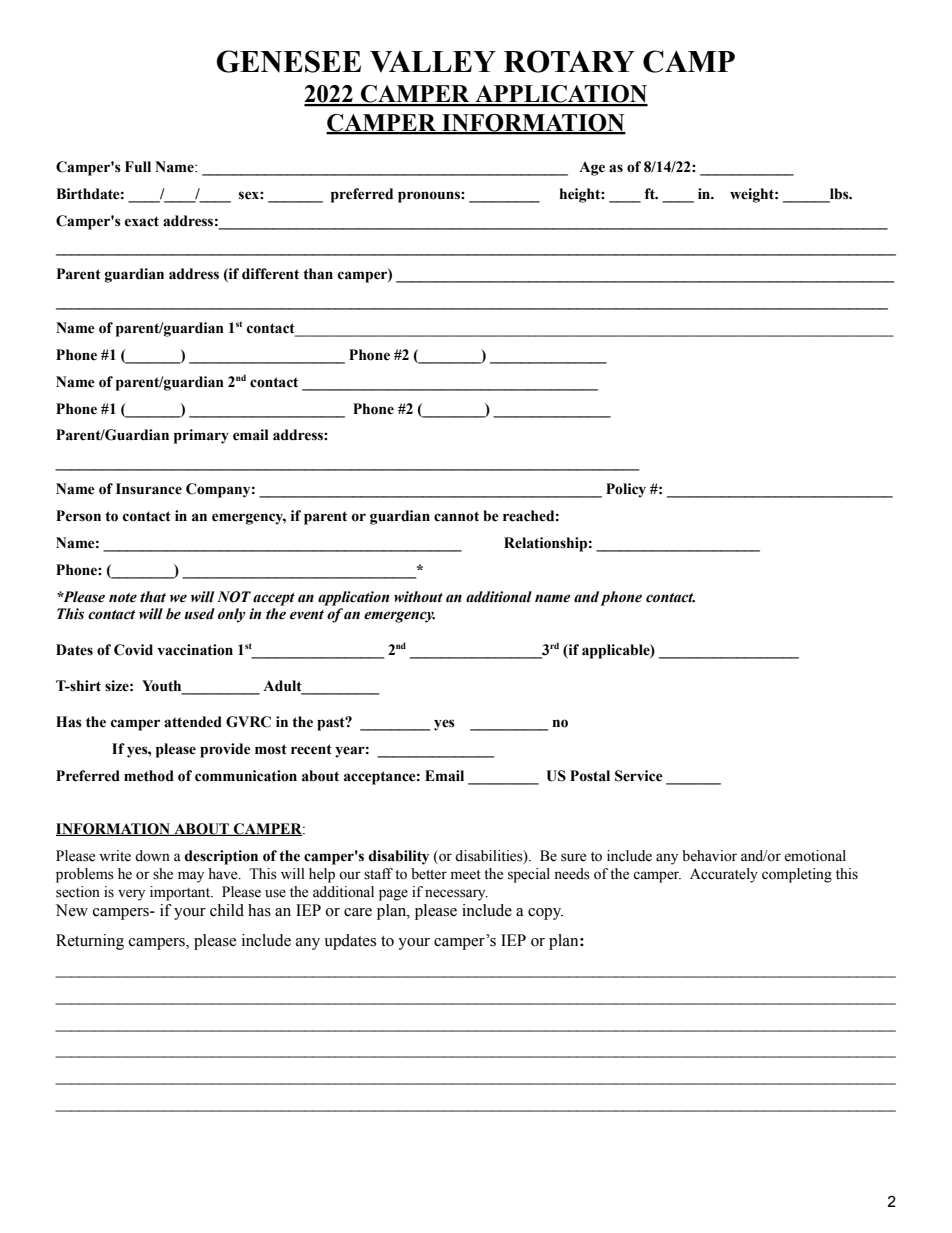 This document has width=952, height=1233. I want to click on important, so click(181, 893).
